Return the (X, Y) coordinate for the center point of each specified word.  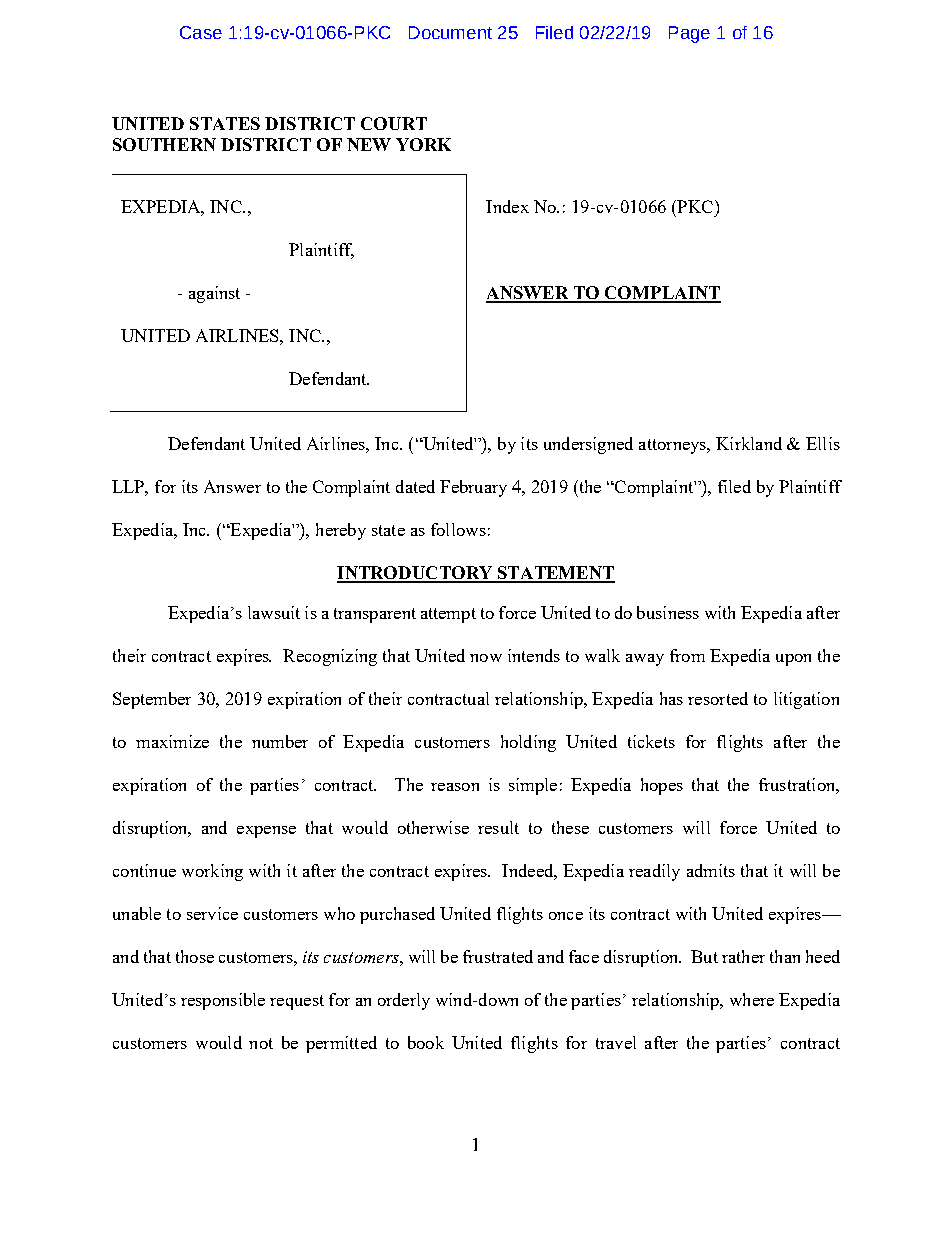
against (214, 294)
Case (201, 32)
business (668, 612)
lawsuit (274, 612)
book (426, 1042)
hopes (662, 786)
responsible (223, 1001)
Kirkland (749, 443)
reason (455, 787)
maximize (172, 741)
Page (689, 34)
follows (458, 529)
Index (507, 206)
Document (450, 32)
